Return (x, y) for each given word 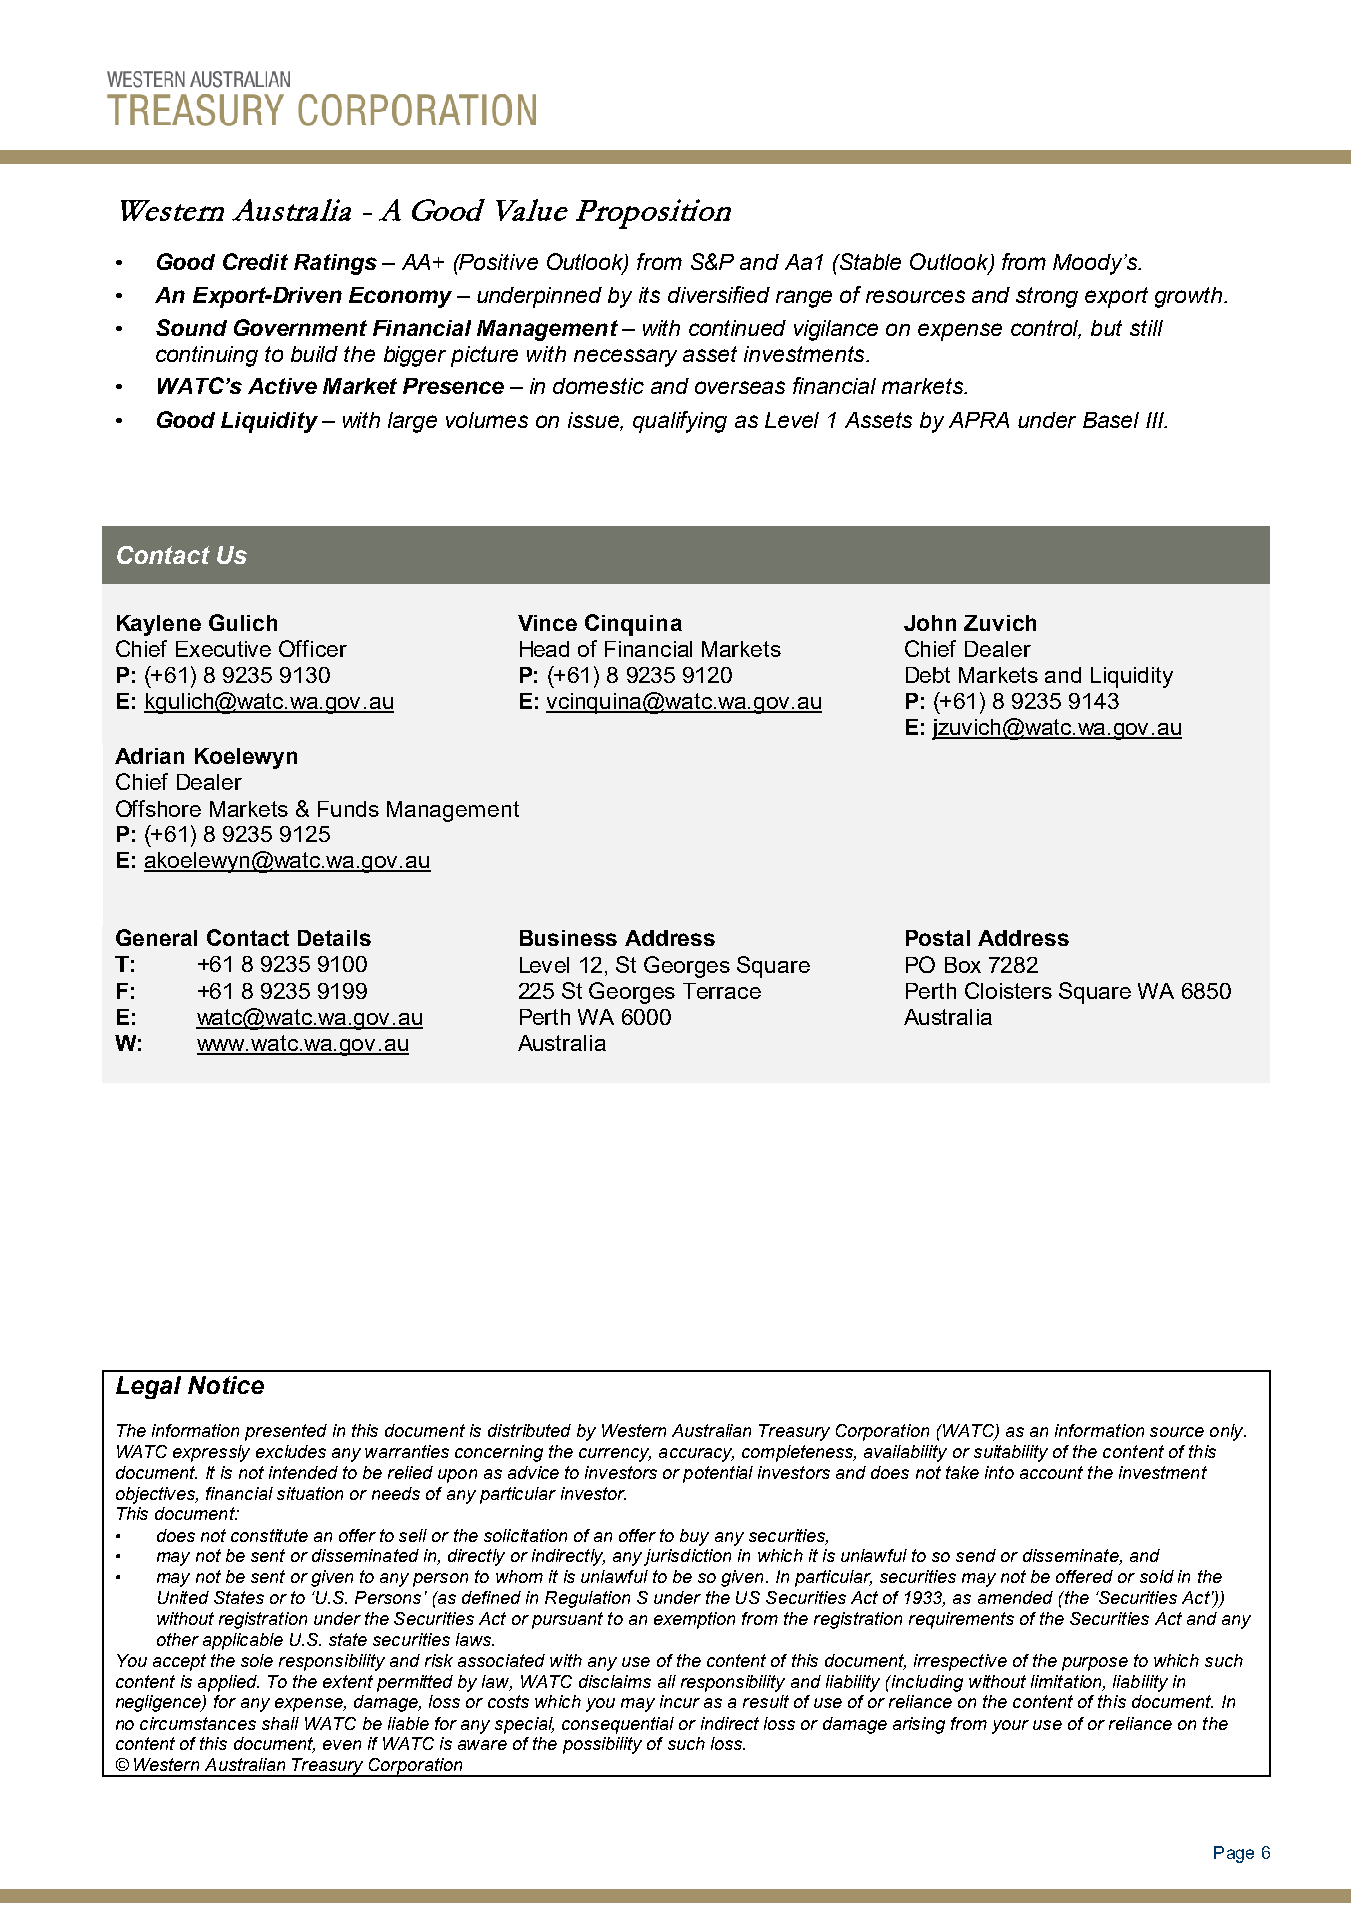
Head (544, 649)
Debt (928, 675)
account (1051, 1472)
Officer (313, 648)
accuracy (696, 1455)
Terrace (722, 991)
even (342, 1745)
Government (300, 327)
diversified (719, 294)
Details (334, 938)
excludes (291, 1451)
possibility (602, 1745)
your (1010, 1727)
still (1146, 328)
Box (963, 965)
